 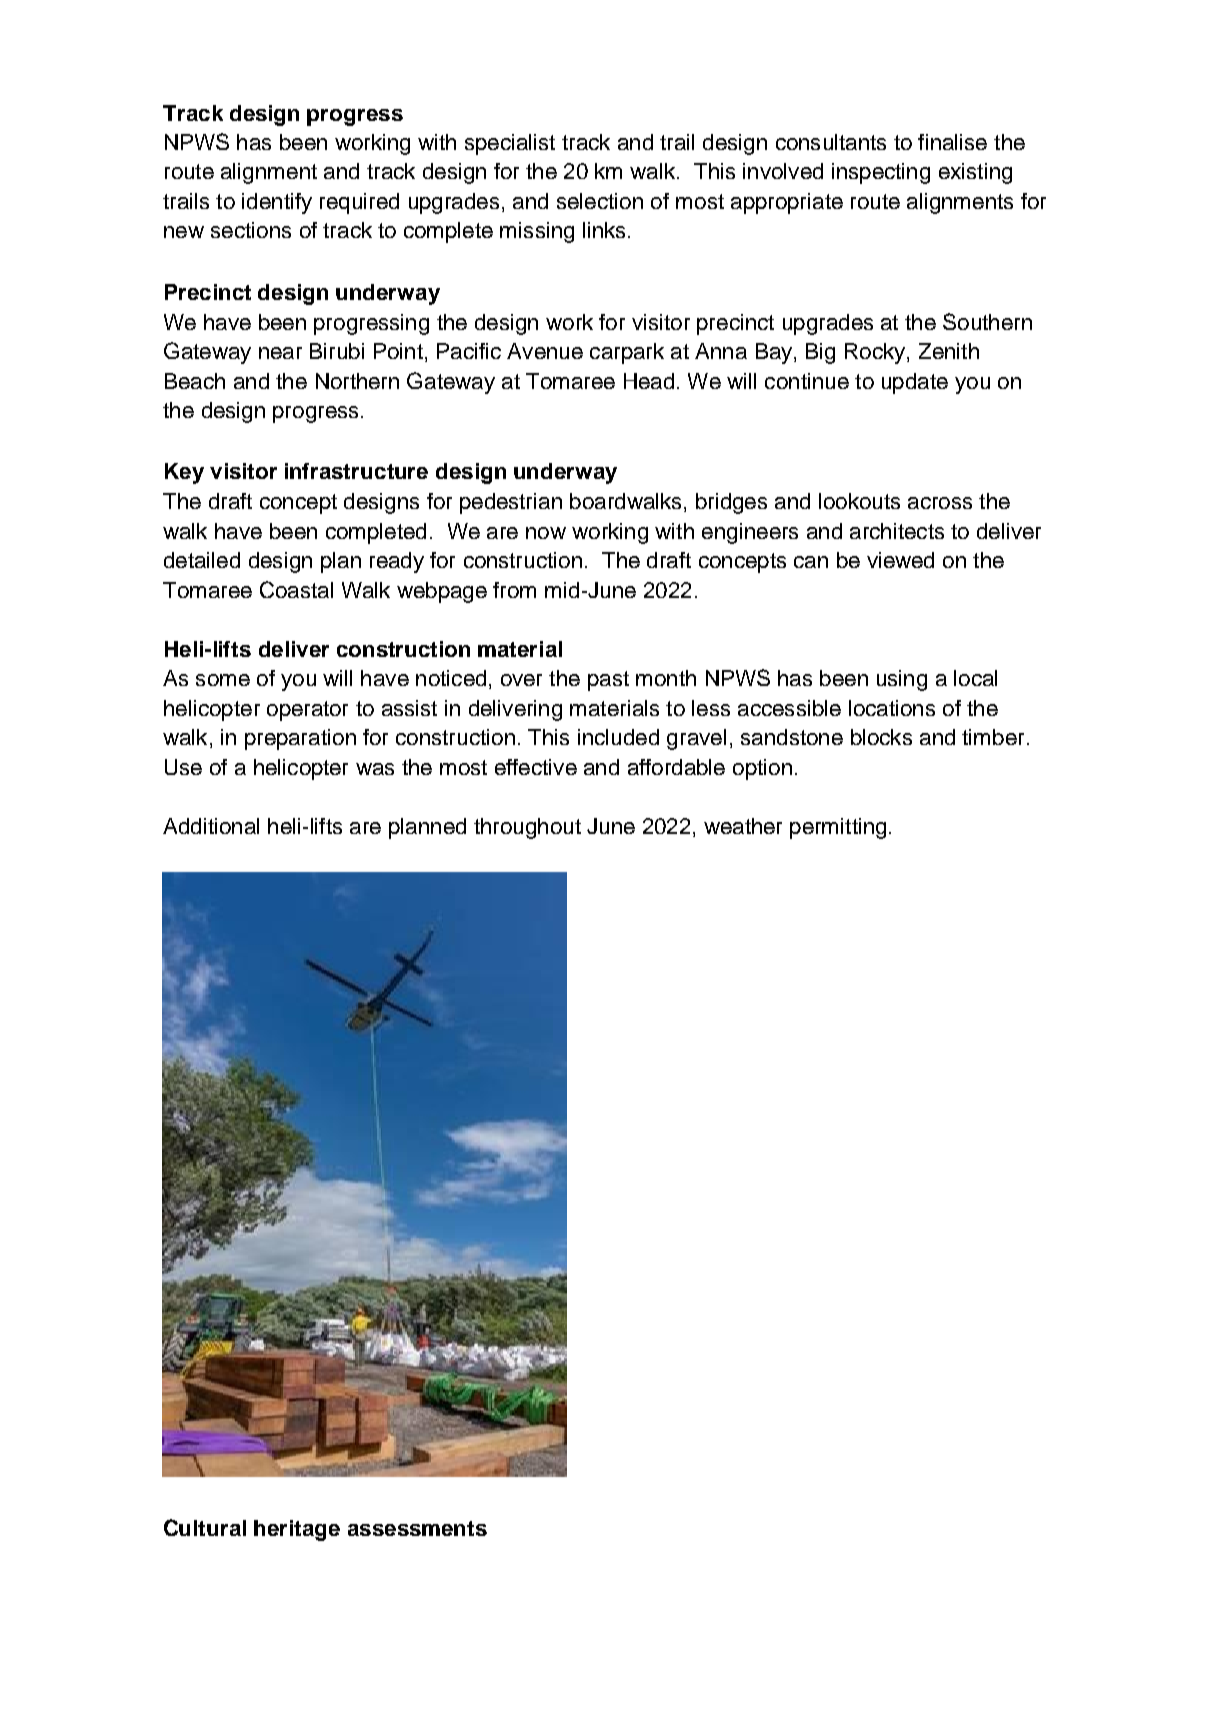 What do you see at coordinates (277, 203) in the screenshot?
I see `identify` at bounding box center [277, 203].
